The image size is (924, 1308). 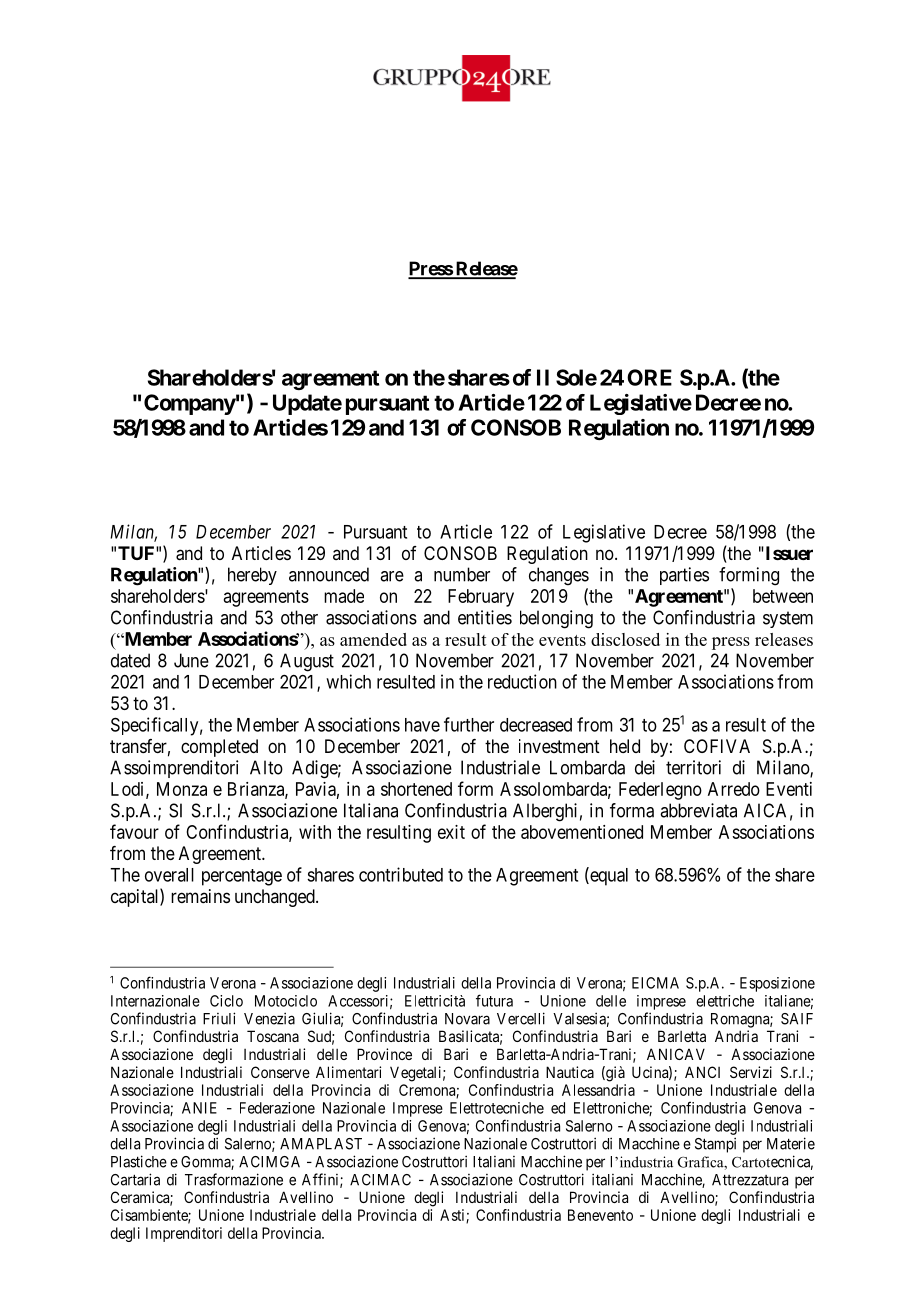 I want to click on ORE, so click(x=649, y=377).
